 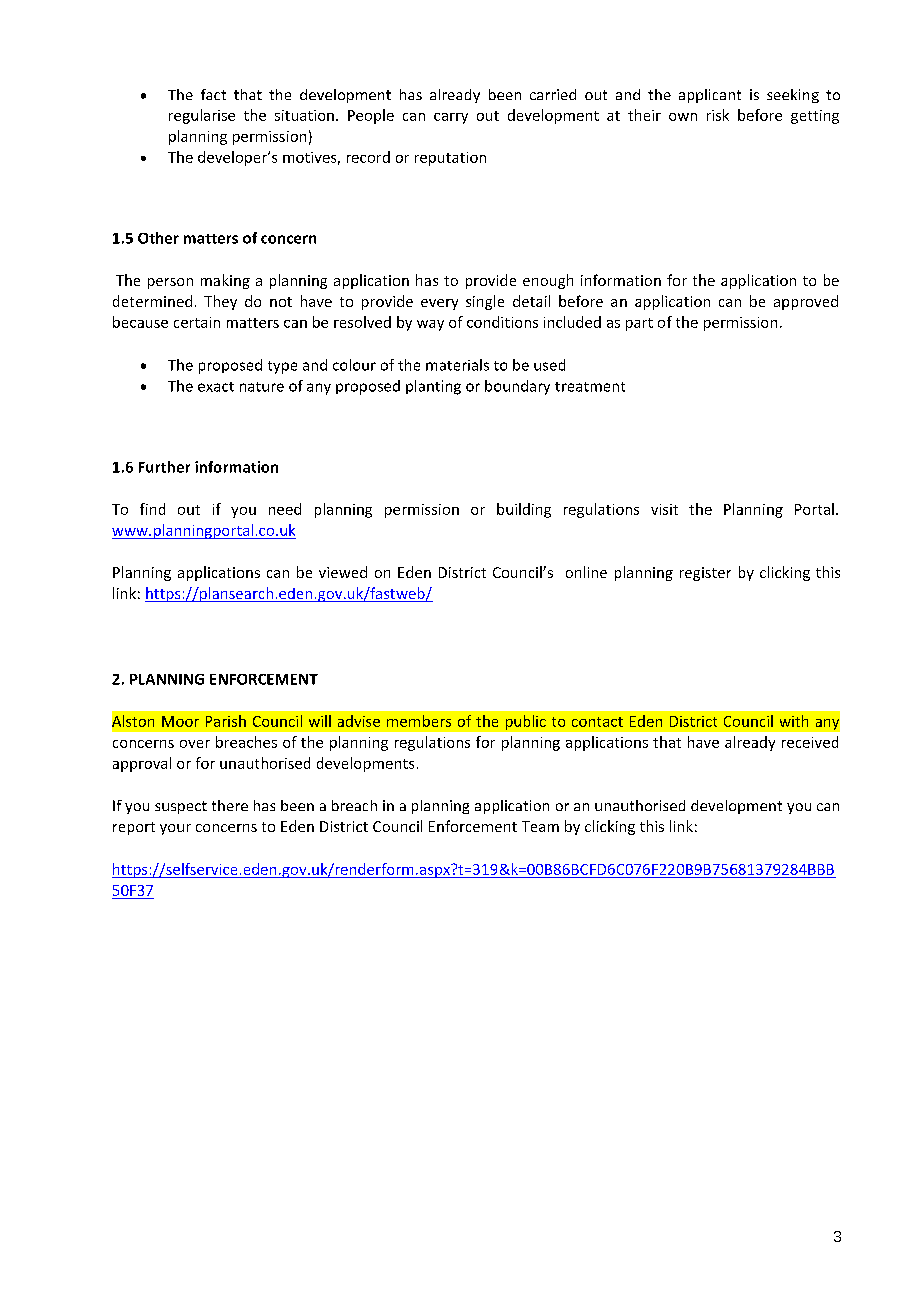 I want to click on certain, so click(x=197, y=322).
